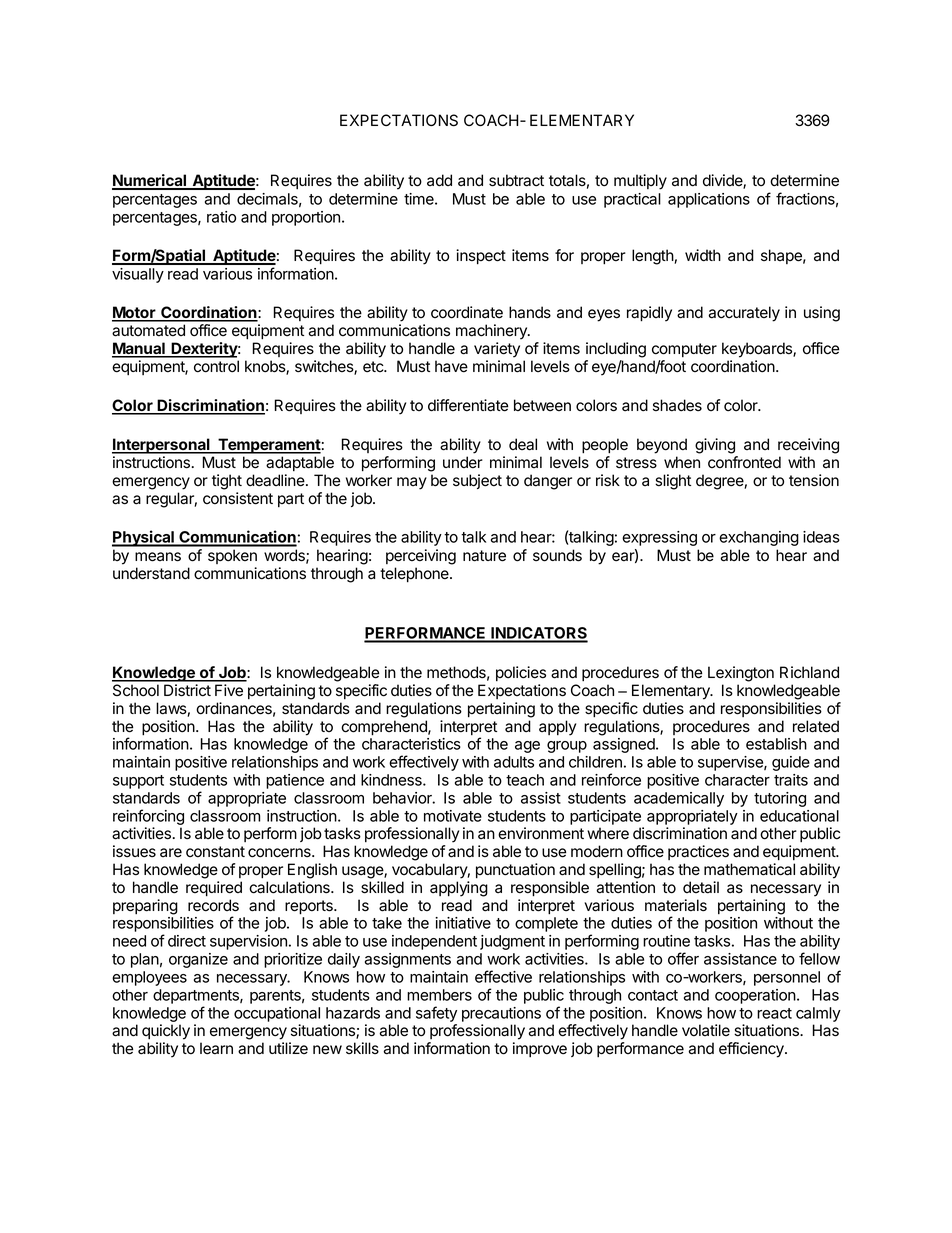 Image resolution: width=952 pixels, height=1233 pixels. Describe the element at coordinates (150, 181) in the document. I see `Numerical` at that location.
